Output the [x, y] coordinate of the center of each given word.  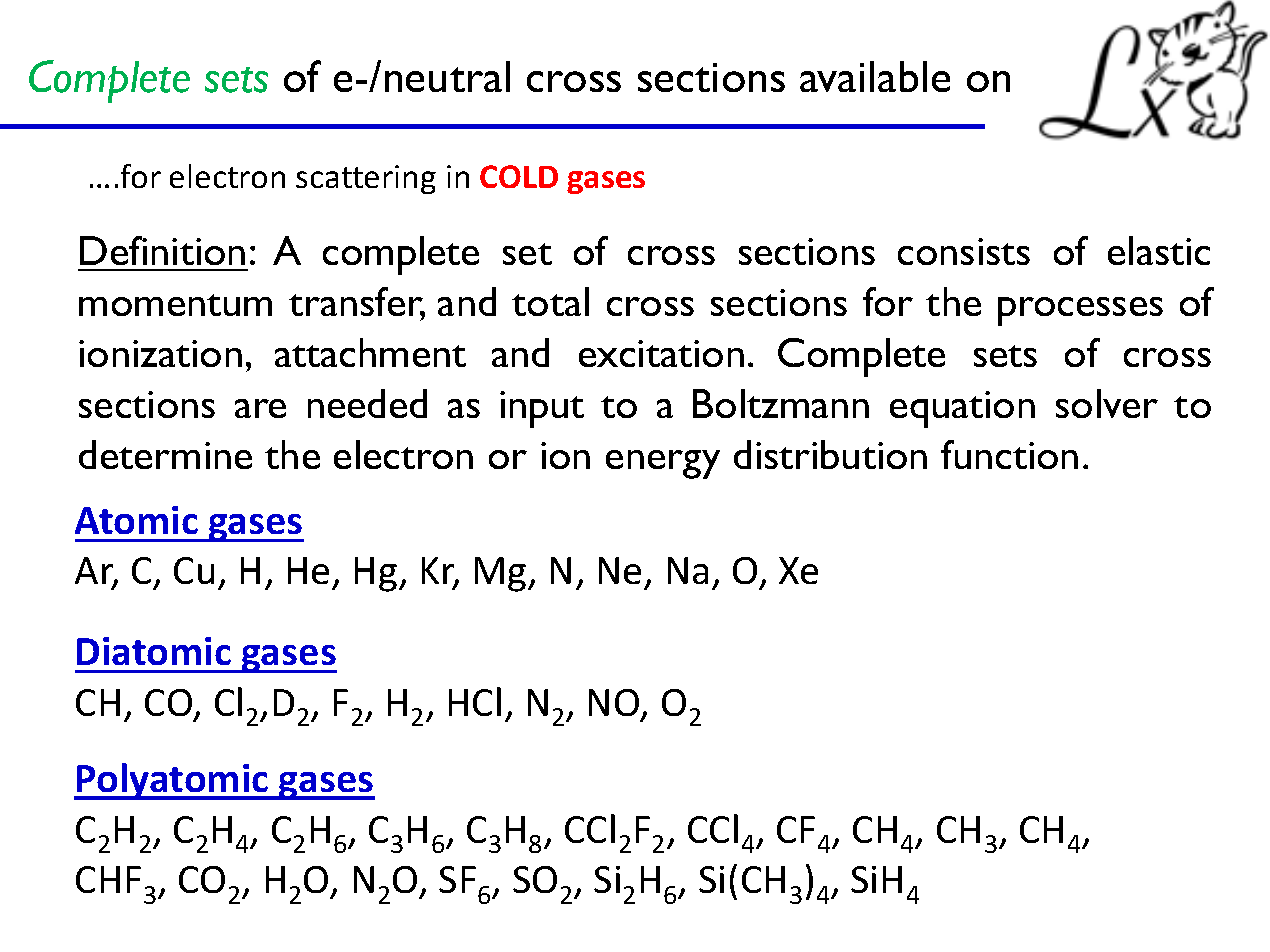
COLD [519, 176]
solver [1107, 403]
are [260, 408]
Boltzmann [781, 403]
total [550, 301]
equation [962, 409]
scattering [366, 179]
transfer [357, 303]
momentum [175, 305]
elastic [1159, 250]
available [875, 76]
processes [1080, 311]
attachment [370, 352]
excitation [661, 353]
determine [165, 454]
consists [964, 251]
